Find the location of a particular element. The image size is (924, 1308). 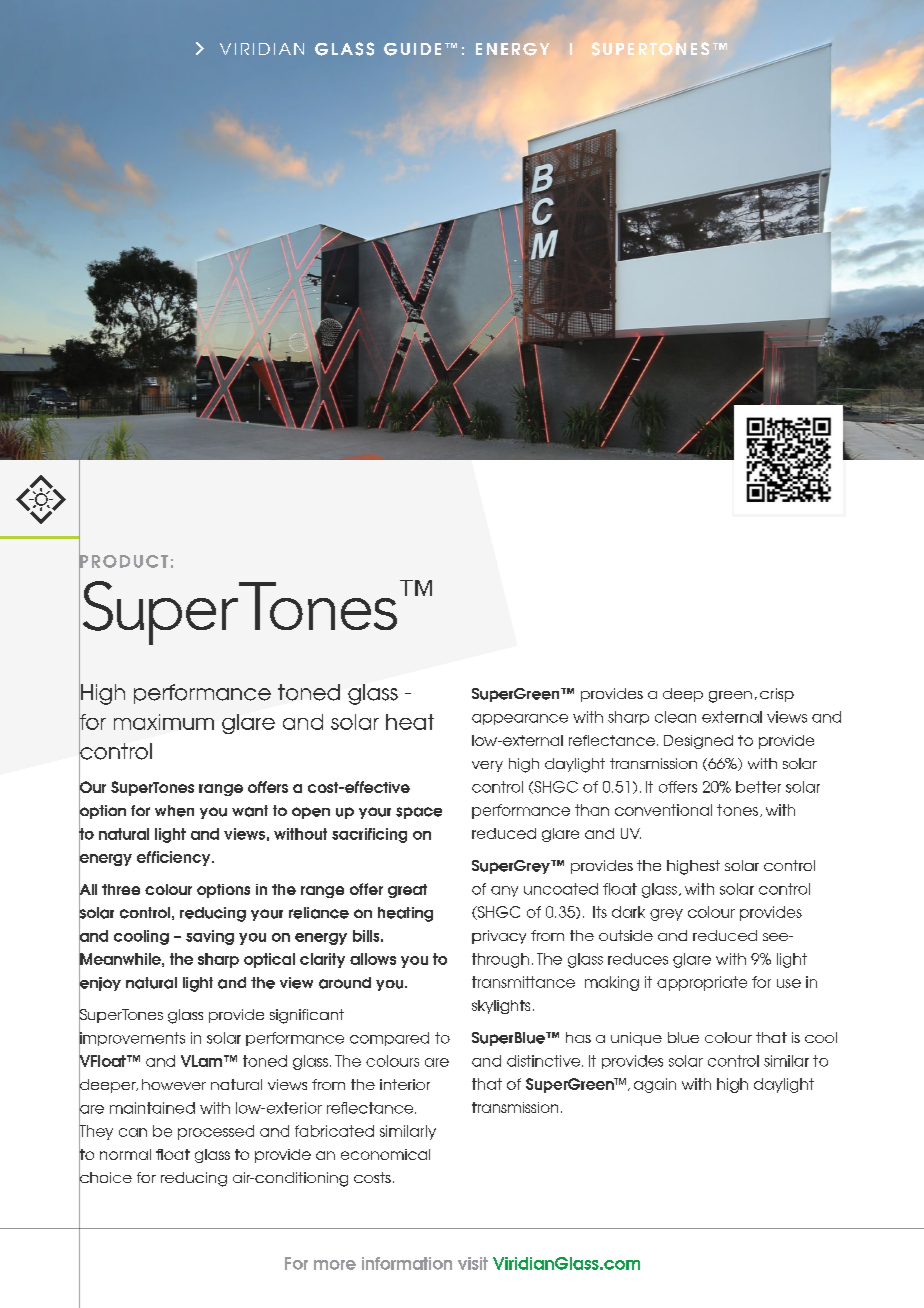

again is located at coordinates (655, 1085).
